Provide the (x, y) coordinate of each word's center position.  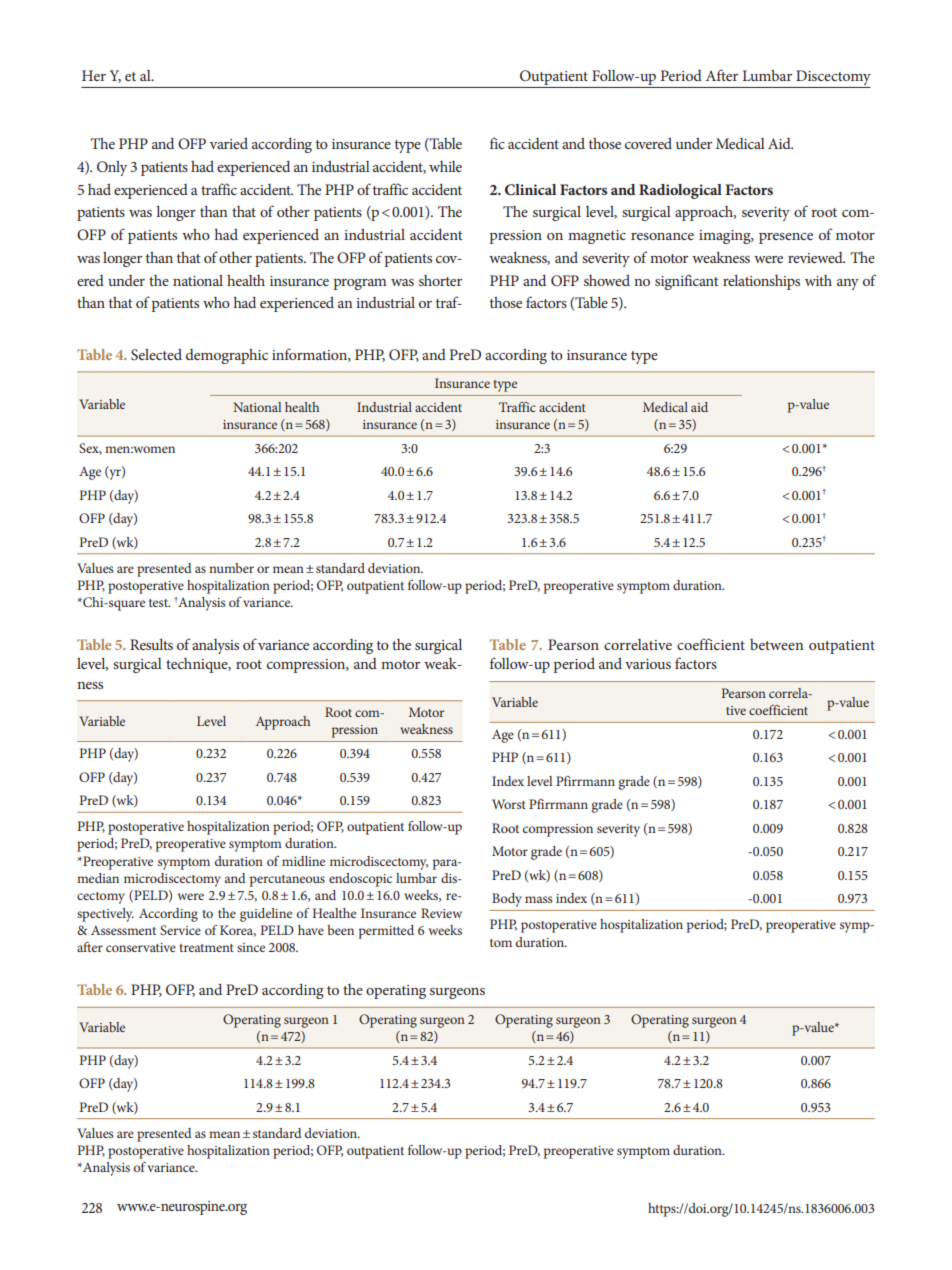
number (231, 568)
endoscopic (360, 880)
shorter (440, 280)
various (648, 664)
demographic (227, 356)
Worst (509, 804)
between (776, 644)
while (445, 166)
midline (303, 861)
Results (151, 644)
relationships (761, 282)
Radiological (680, 191)
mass (539, 899)
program (360, 284)
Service (180, 930)
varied (229, 143)
